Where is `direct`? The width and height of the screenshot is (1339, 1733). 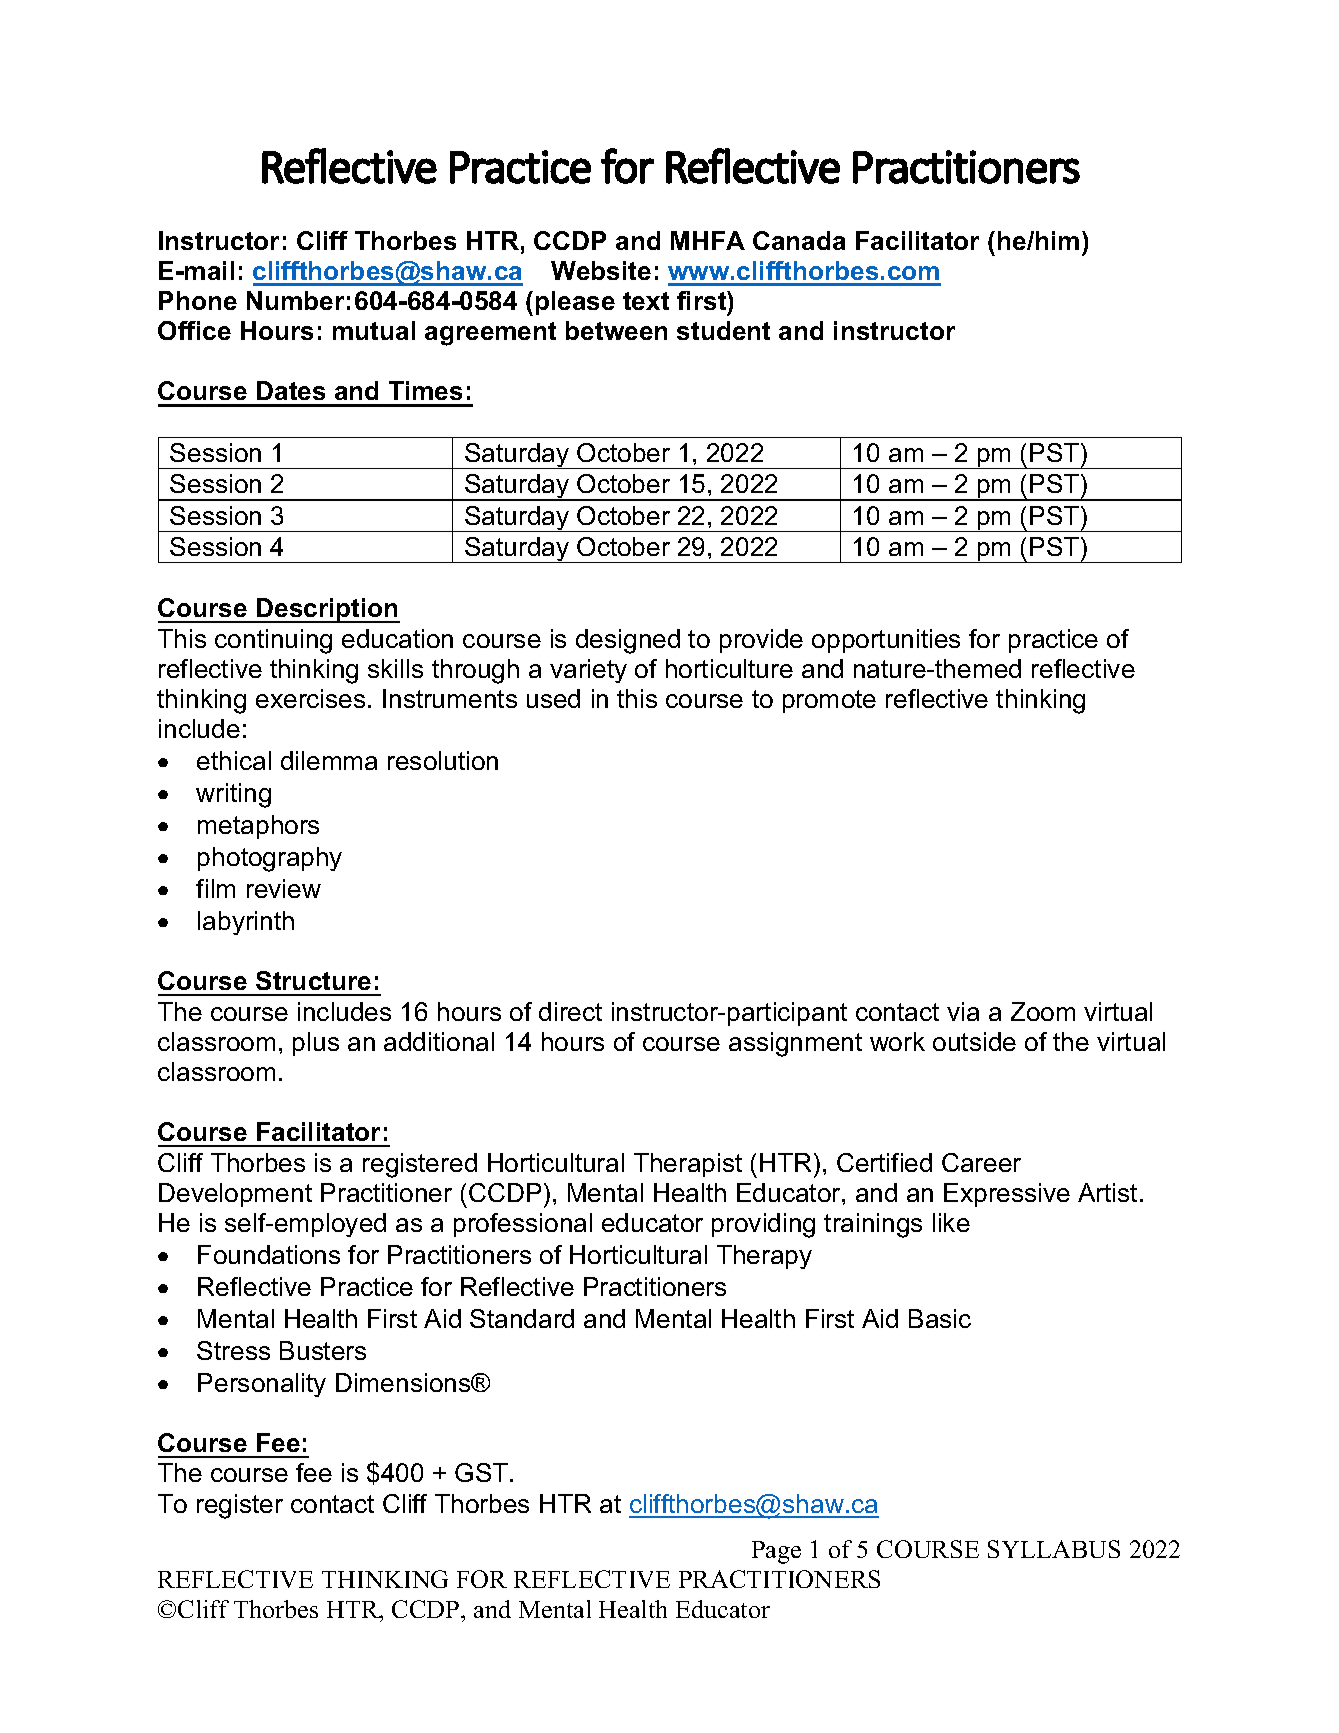
direct is located at coordinates (570, 1011).
